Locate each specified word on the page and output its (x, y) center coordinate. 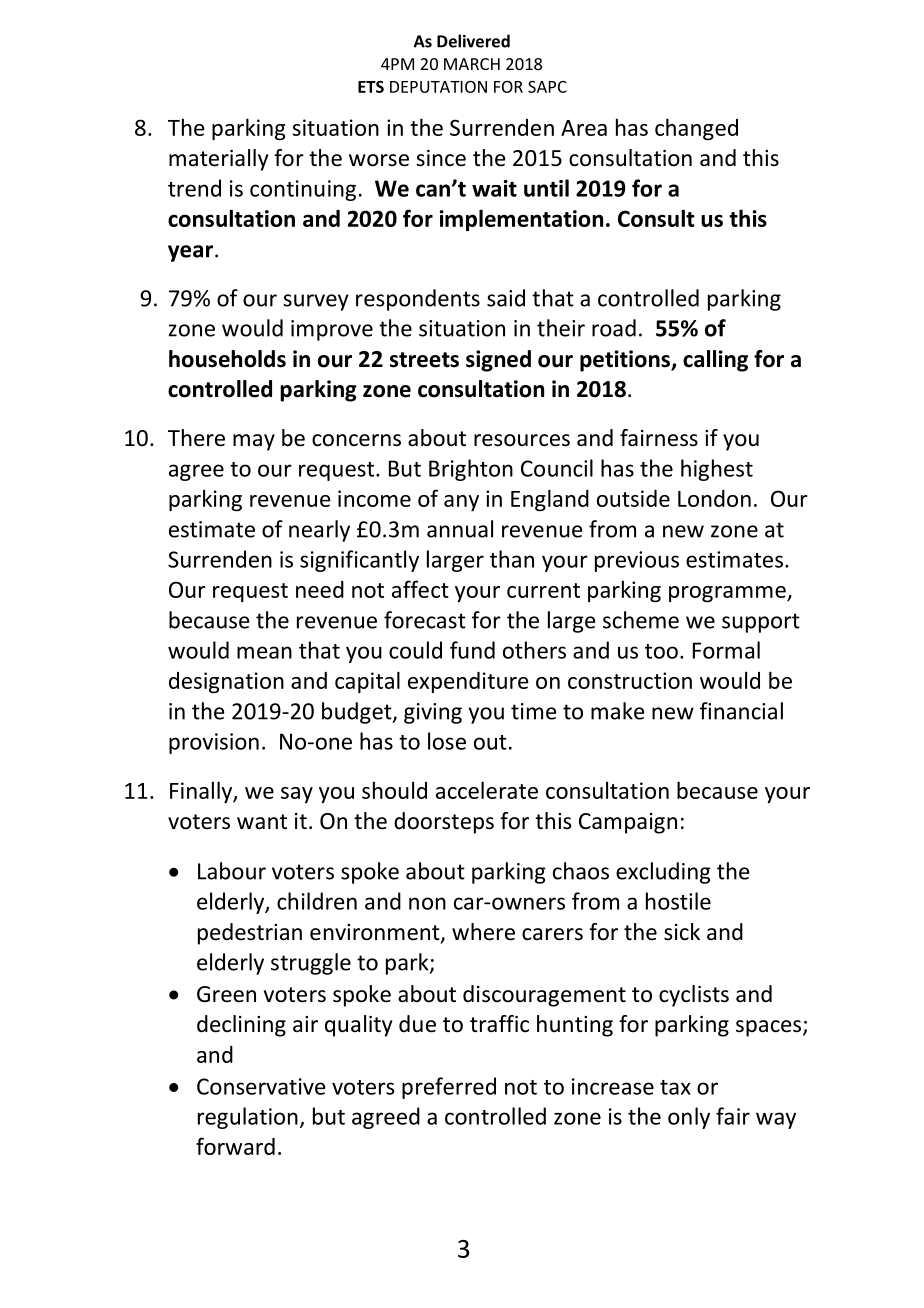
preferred (449, 1088)
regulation (248, 1118)
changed (696, 129)
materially (218, 160)
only (689, 1118)
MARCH (472, 64)
